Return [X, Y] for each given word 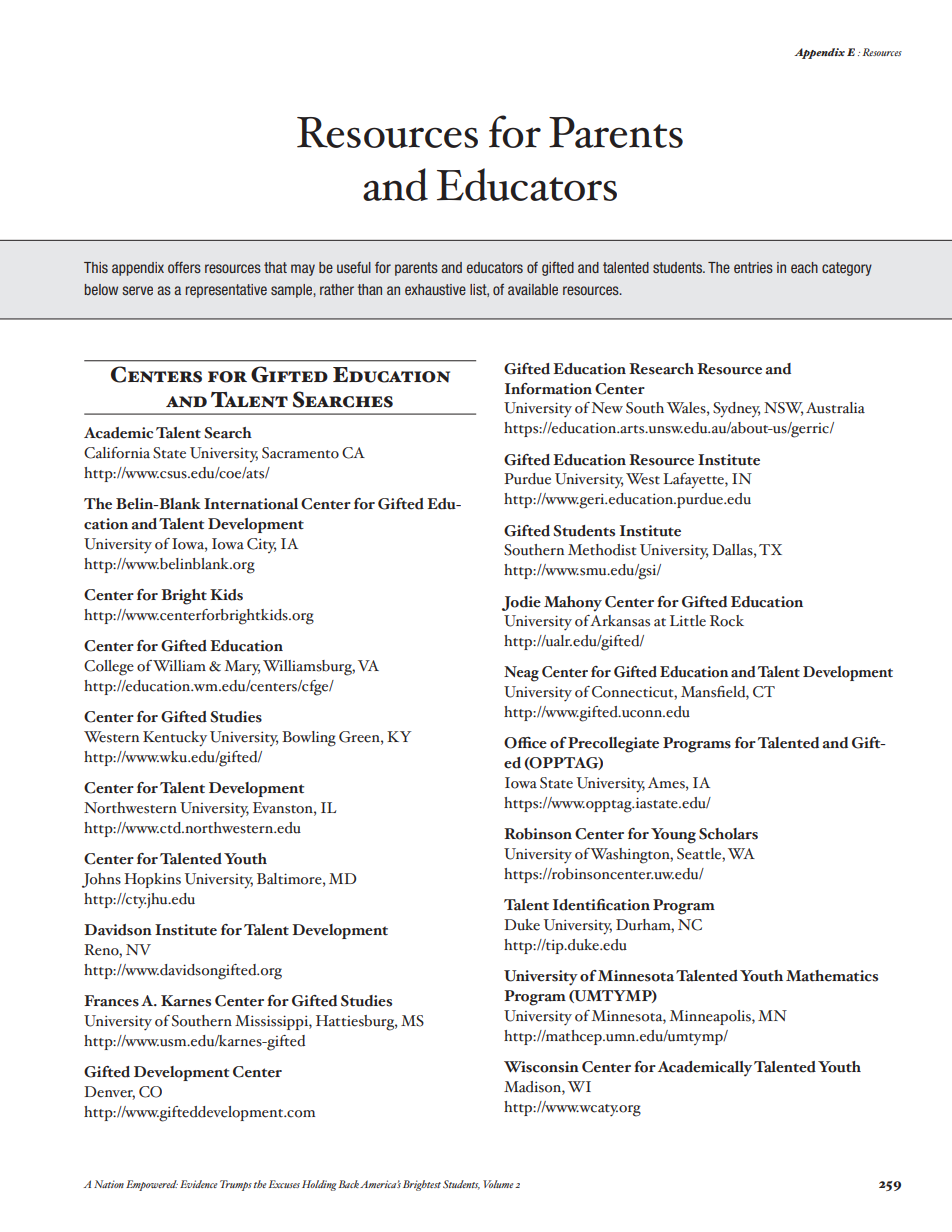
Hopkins [152, 880]
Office [525, 743]
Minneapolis [711, 1017]
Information [548, 389]
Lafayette [694, 481]
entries [753, 267]
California [117, 453]
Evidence [198, 1184]
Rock [727, 621]
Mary [242, 667]
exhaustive [435, 289]
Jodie [521, 603]
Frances [111, 1001]
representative [226, 291]
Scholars [728, 834]
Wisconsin [541, 1067]
